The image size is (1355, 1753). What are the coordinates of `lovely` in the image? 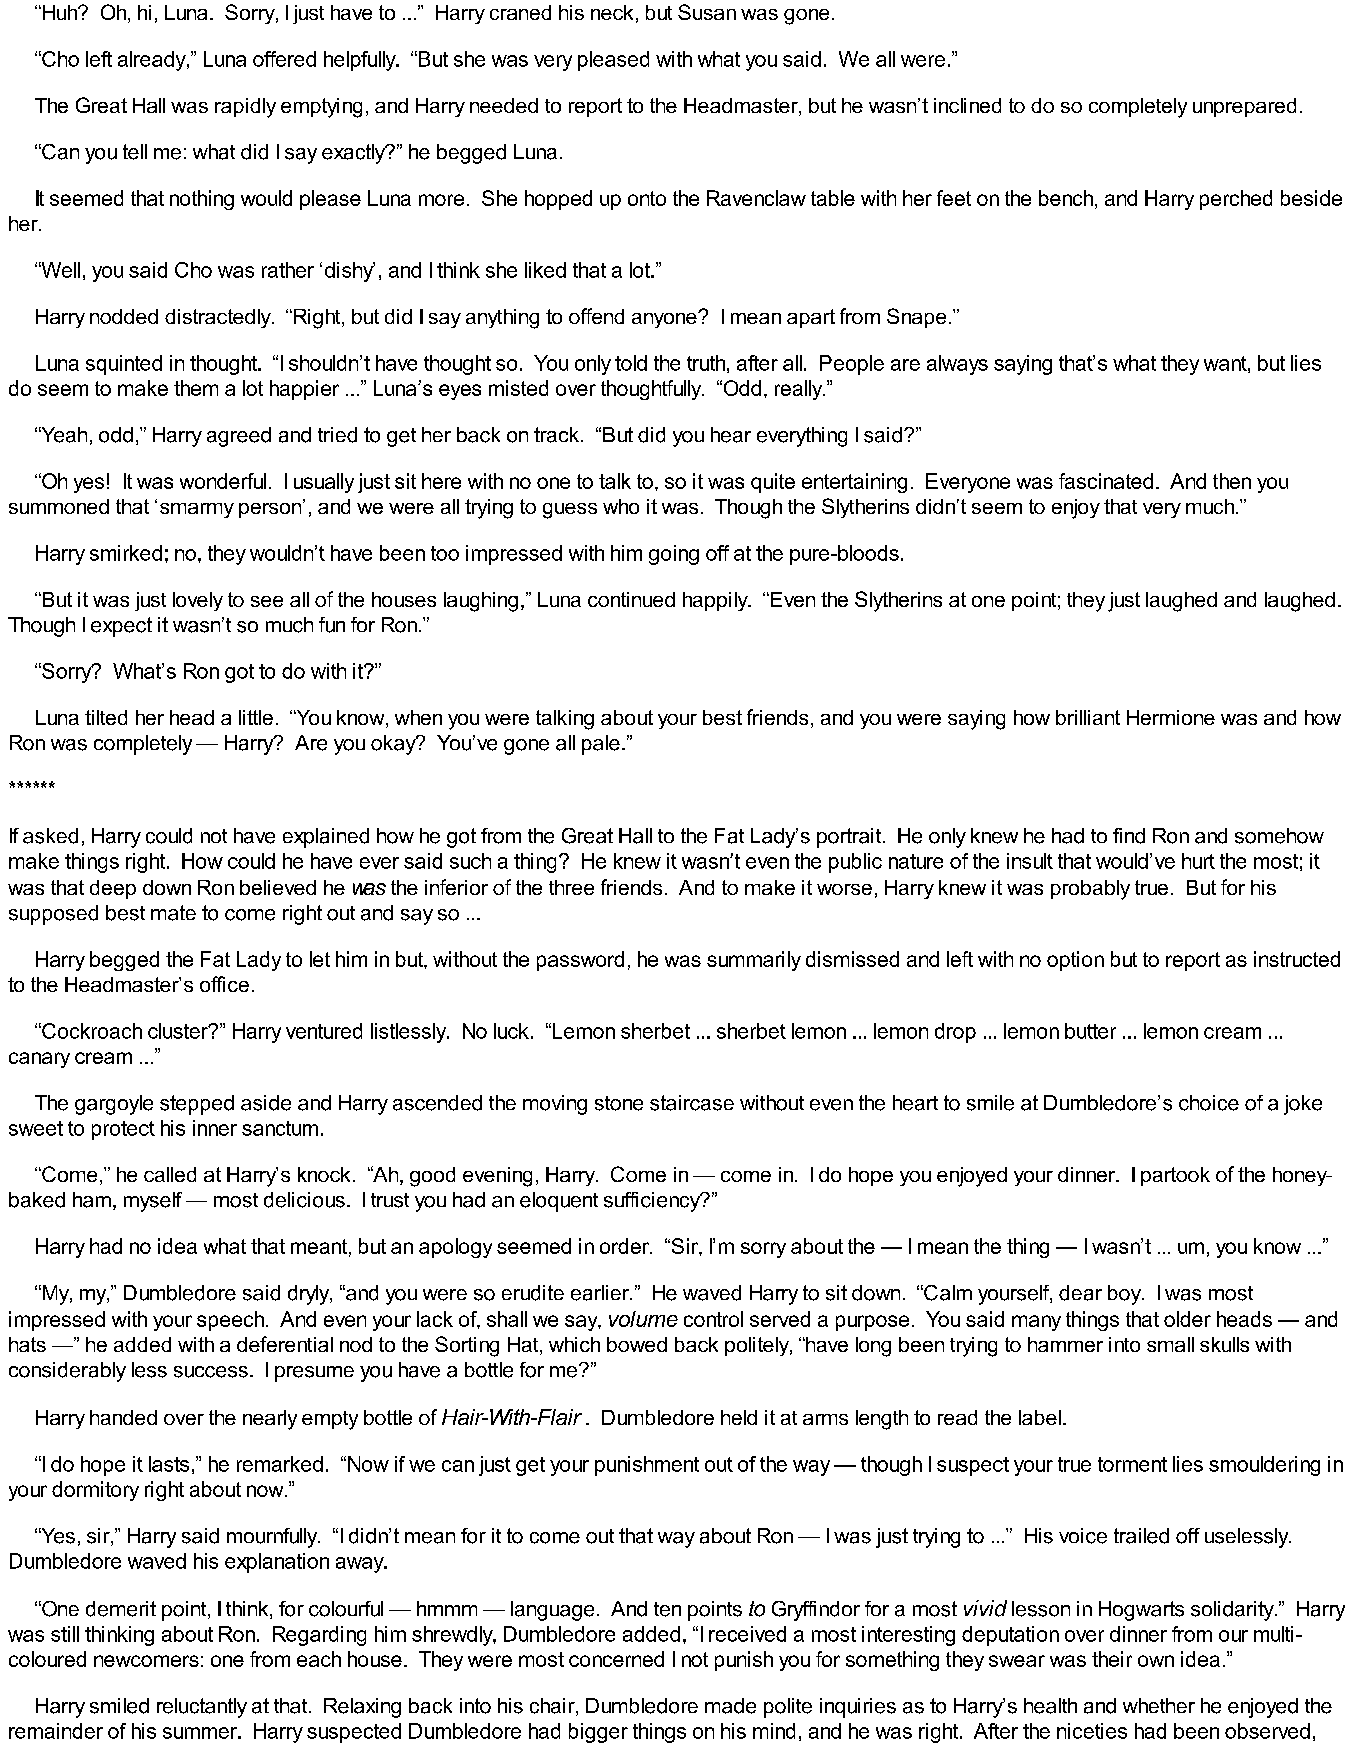 It's located at (198, 601).
